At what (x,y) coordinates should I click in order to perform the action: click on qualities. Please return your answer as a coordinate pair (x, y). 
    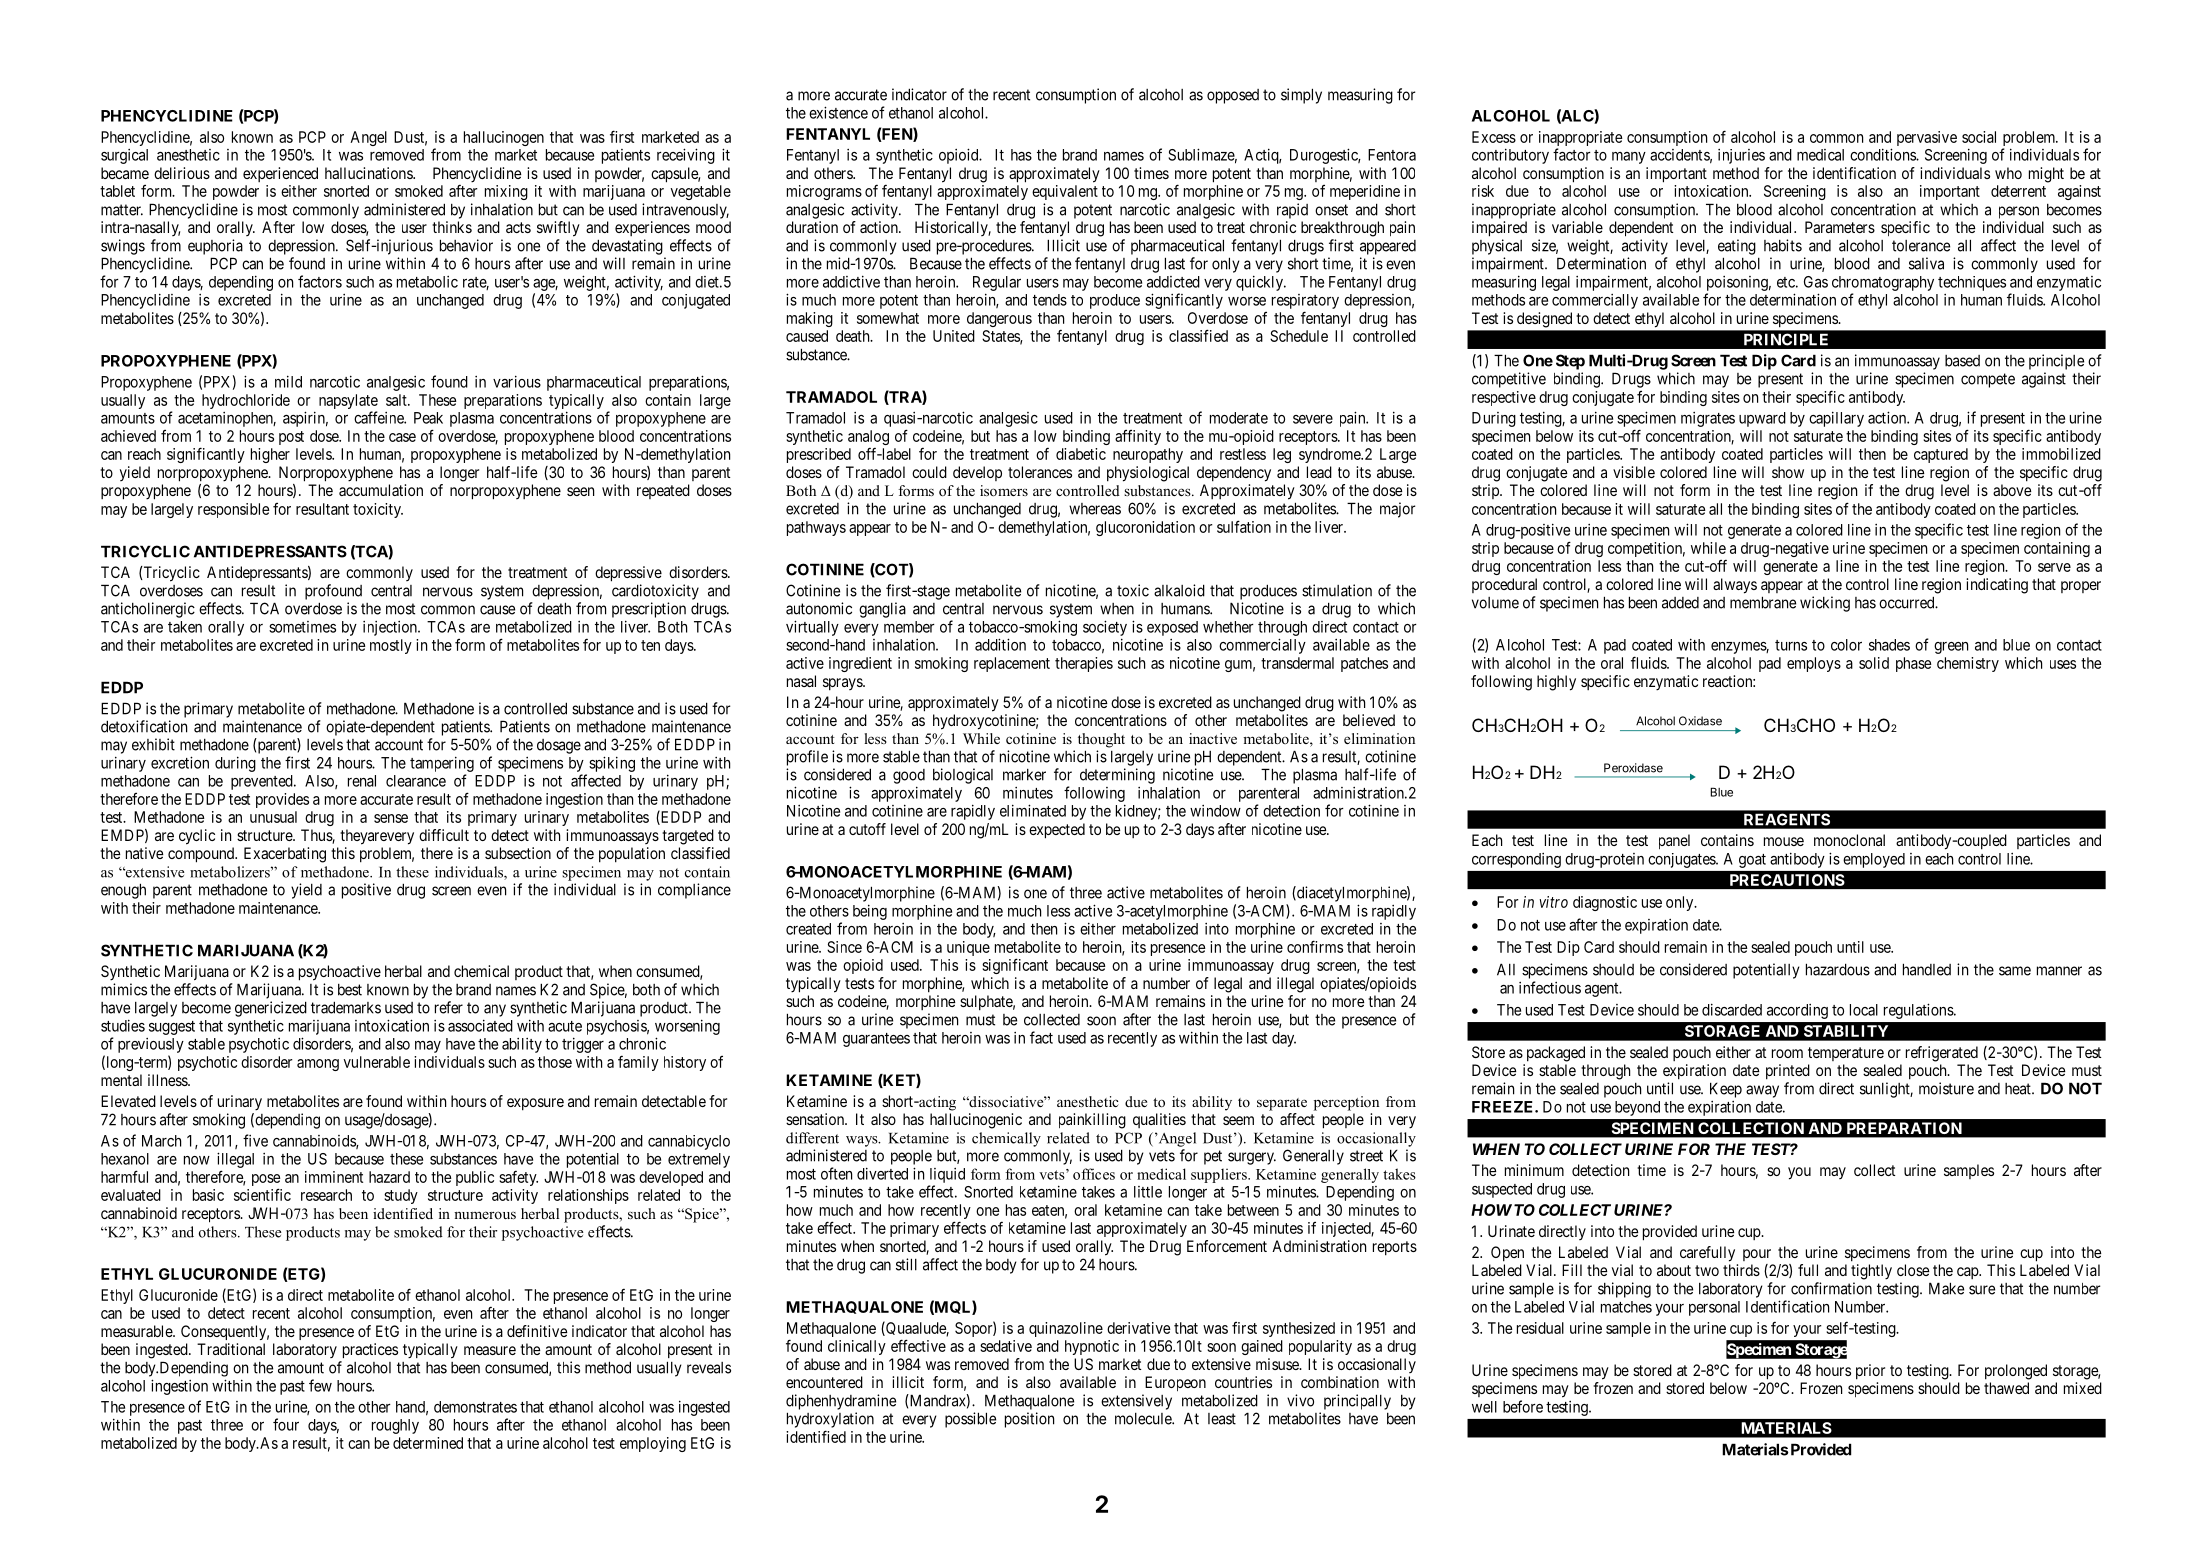
    Looking at the image, I should click on (1159, 1120).
